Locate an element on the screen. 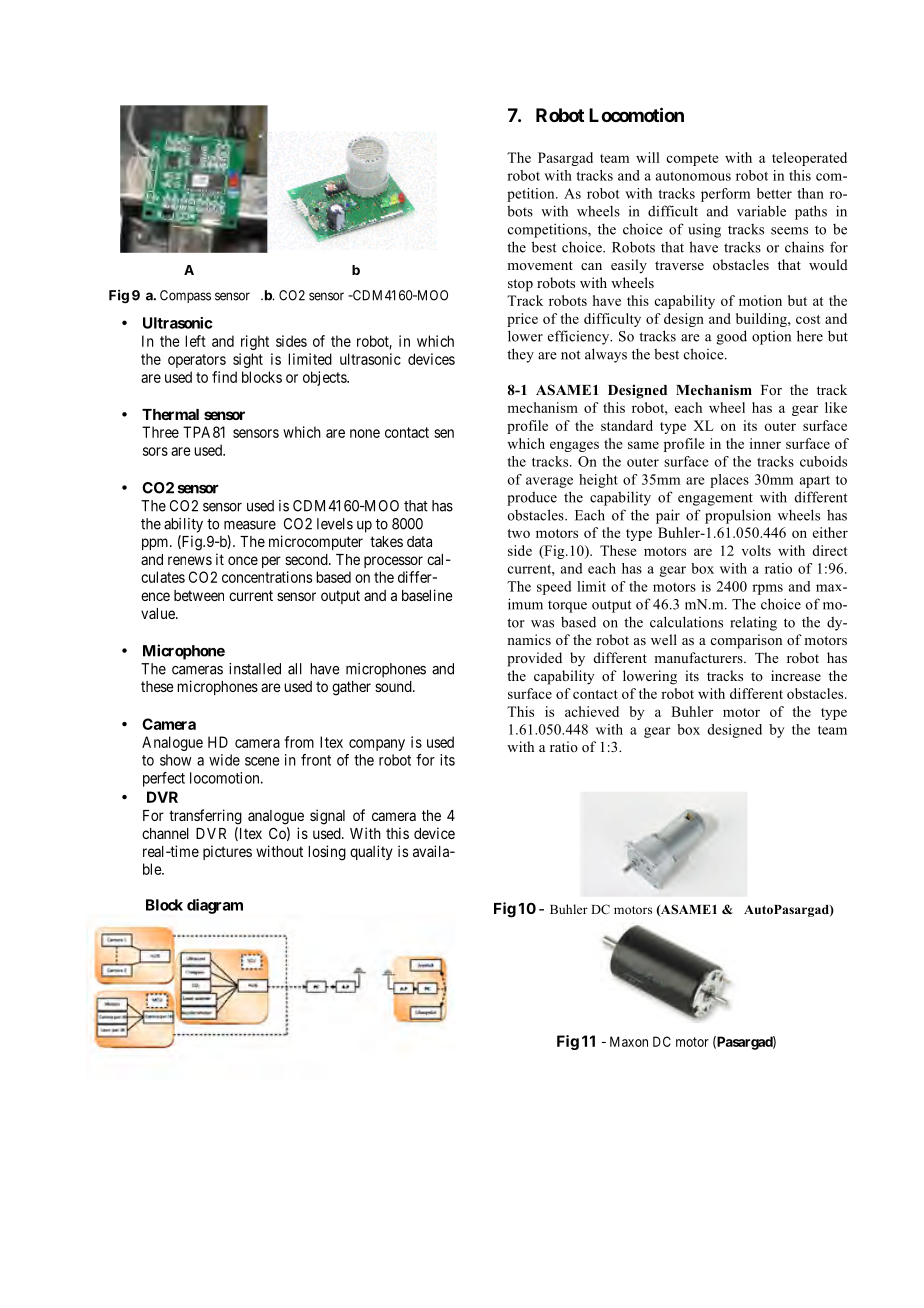  better is located at coordinates (774, 193).
